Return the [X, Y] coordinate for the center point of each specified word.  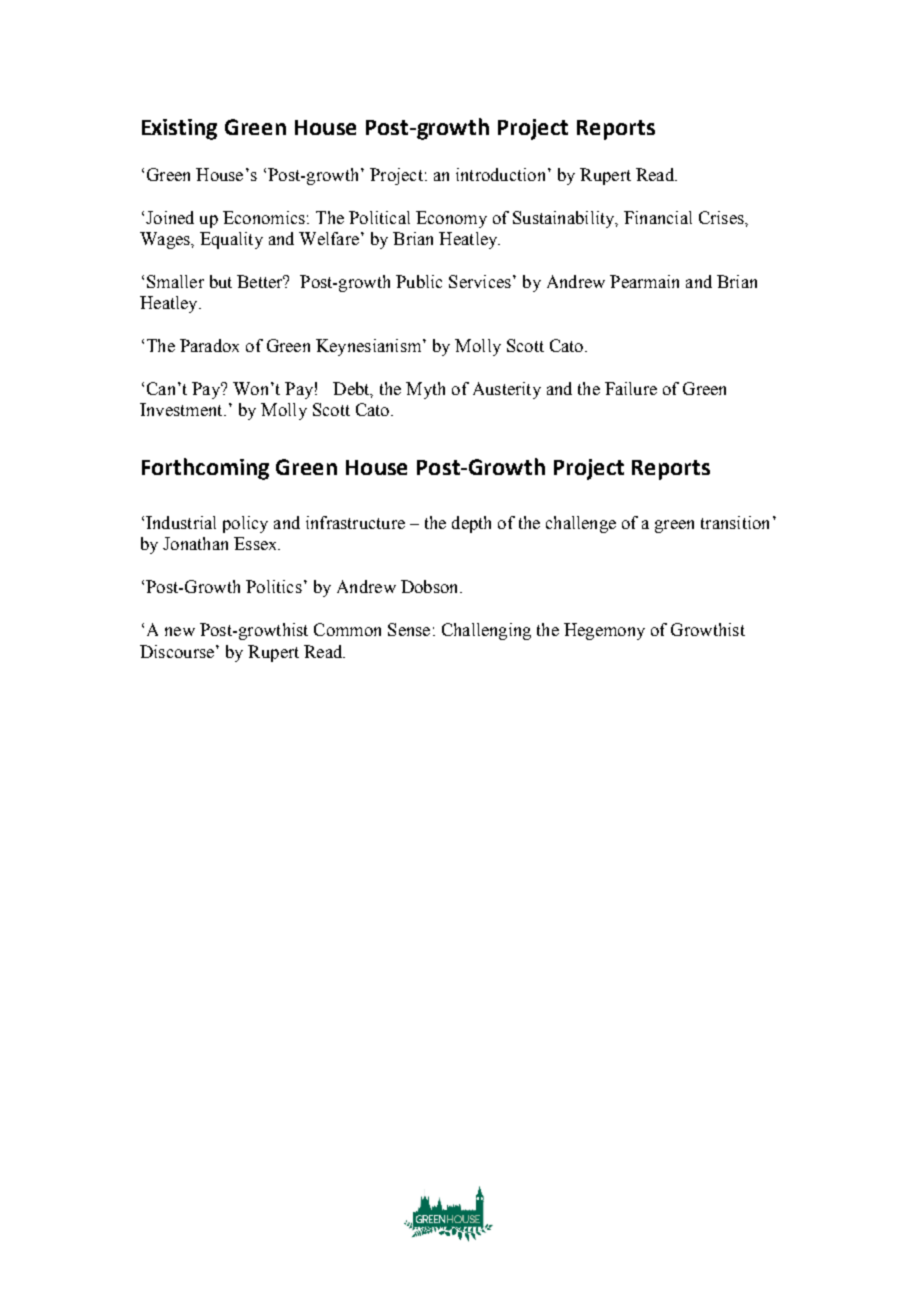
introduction [500, 174]
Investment [182, 409]
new [180, 631]
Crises [722, 217]
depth [471, 524]
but [221, 281]
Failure [631, 388]
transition [735, 522]
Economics [264, 217]
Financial [658, 217]
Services [480, 281]
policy [245, 524]
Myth [425, 390]
